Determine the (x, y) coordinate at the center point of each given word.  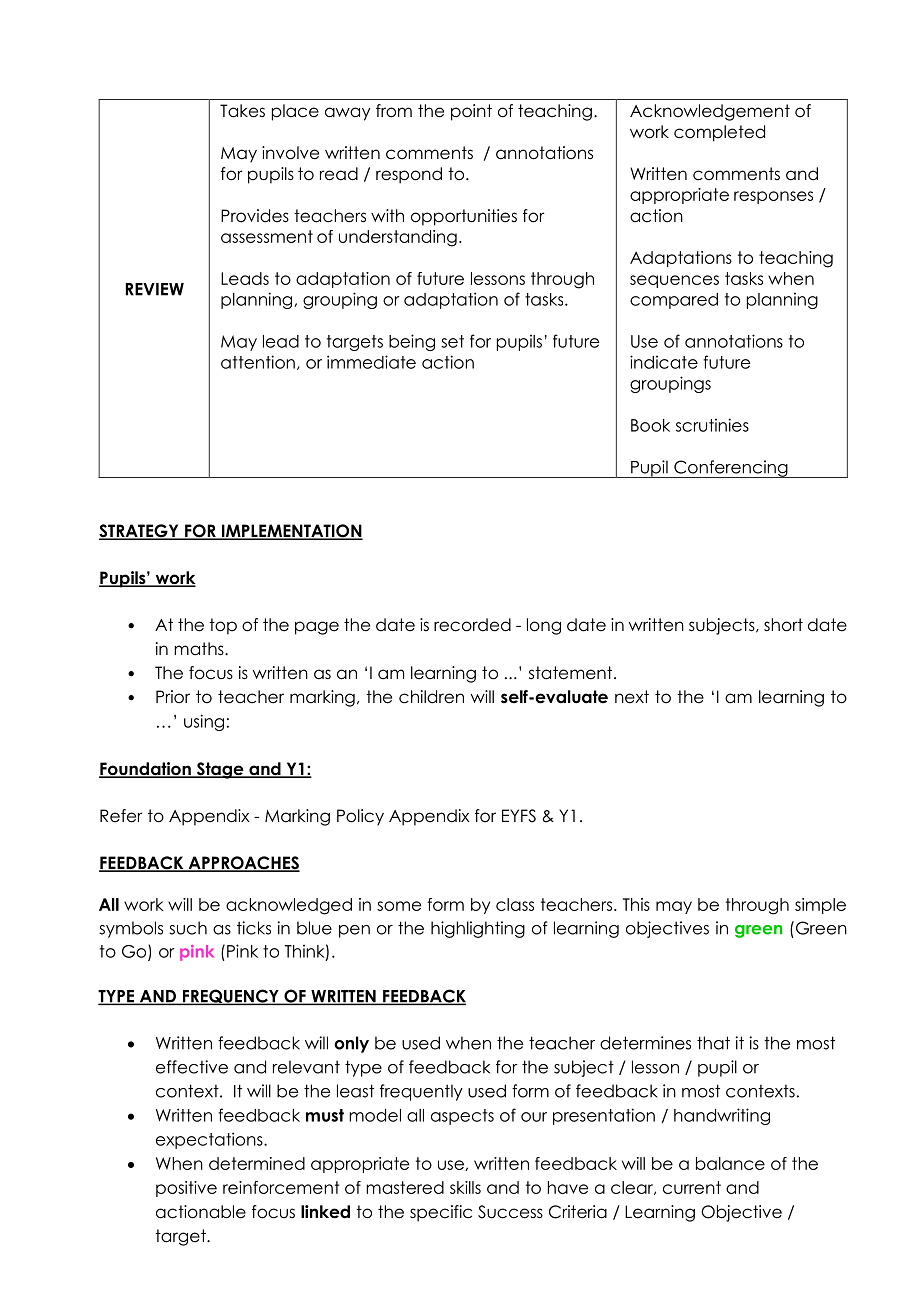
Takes (242, 111)
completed (719, 133)
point (471, 112)
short (783, 625)
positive (186, 1189)
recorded (472, 625)
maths (200, 649)
